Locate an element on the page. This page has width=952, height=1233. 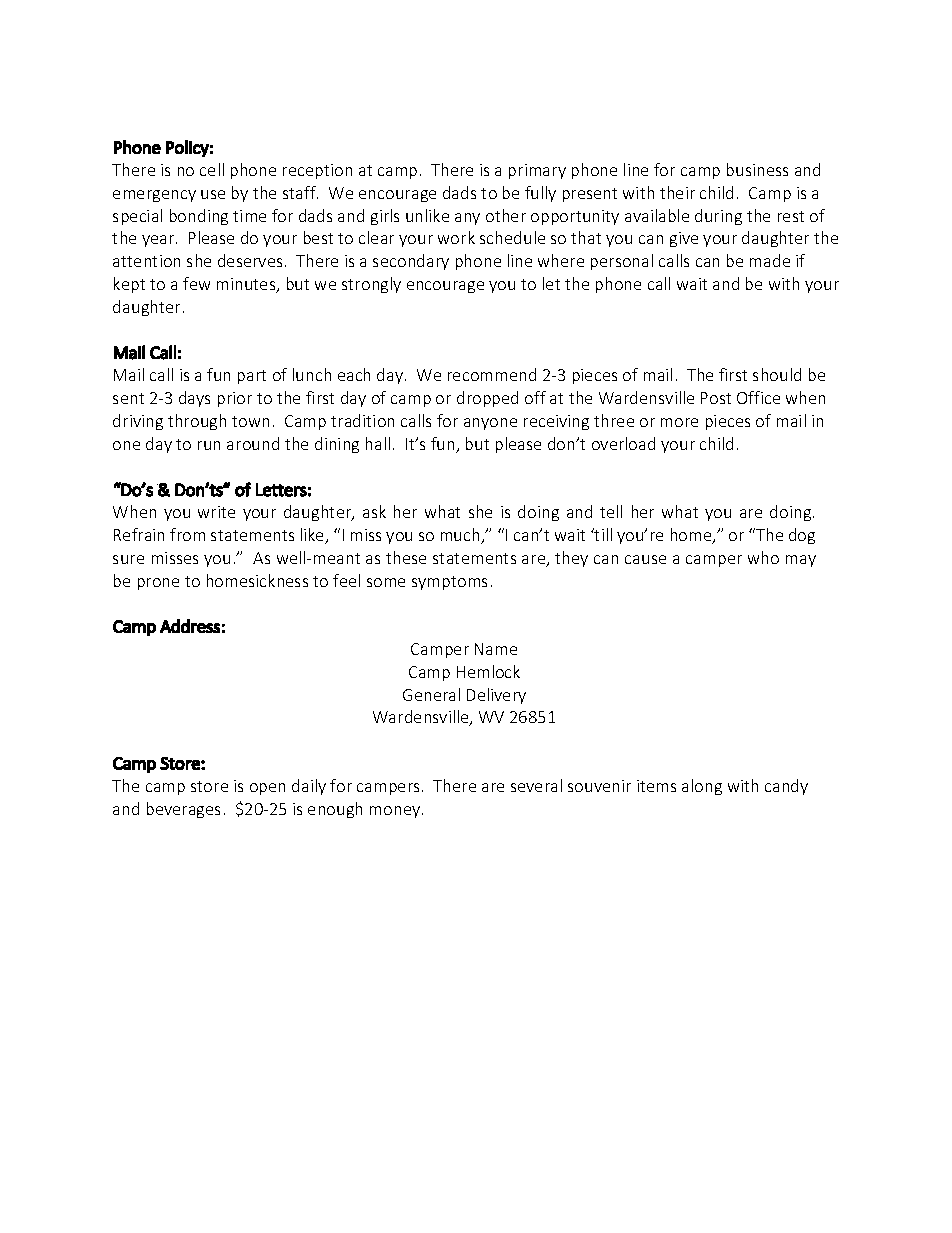
other is located at coordinates (506, 215).
